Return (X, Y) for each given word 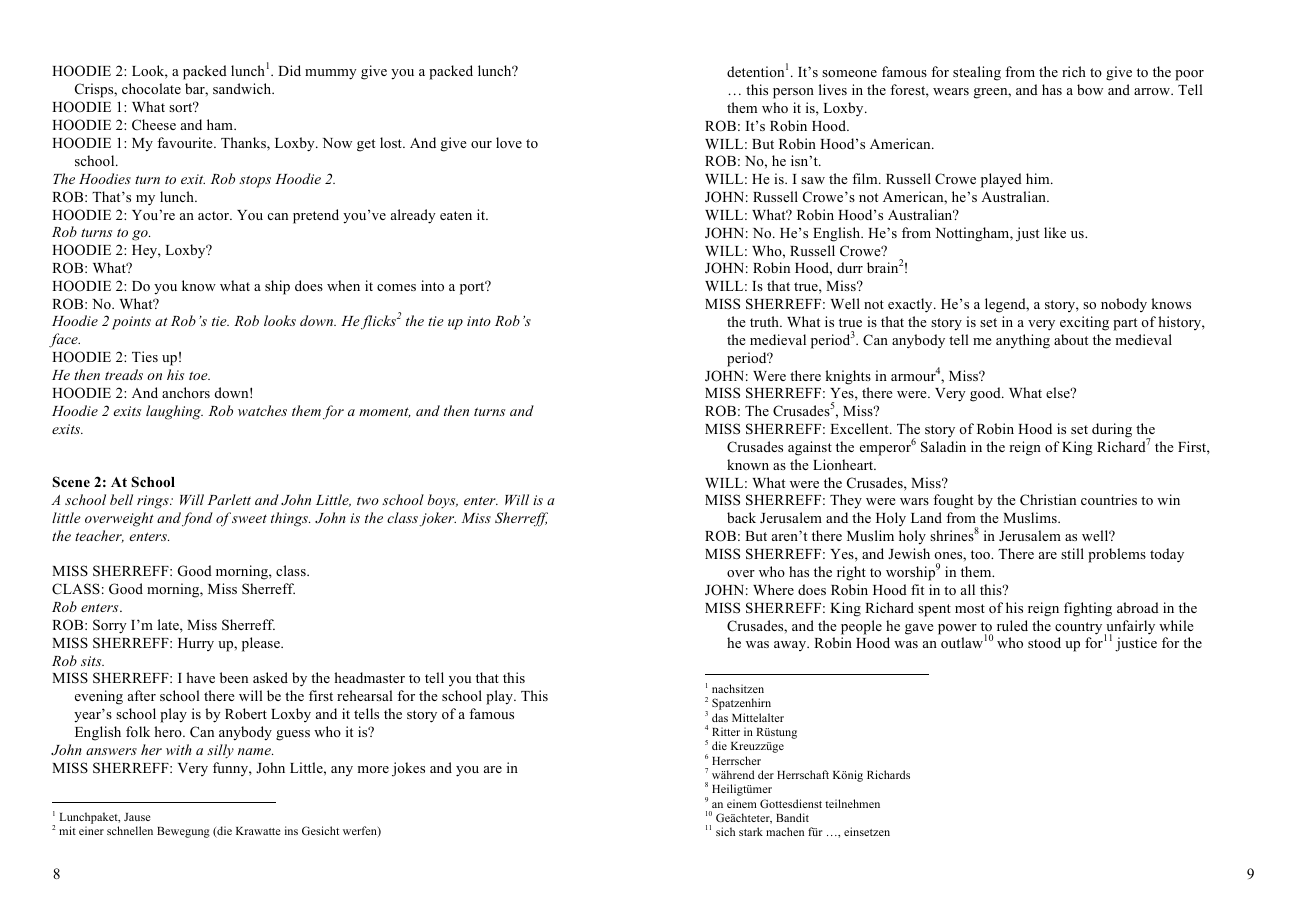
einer (91, 830)
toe (199, 375)
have (200, 677)
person (793, 93)
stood (1044, 642)
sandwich (243, 88)
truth (765, 321)
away (791, 646)
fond (197, 519)
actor (214, 215)
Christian (1048, 500)
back (741, 517)
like (1055, 232)
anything (1023, 341)
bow (1090, 89)
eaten (456, 215)
